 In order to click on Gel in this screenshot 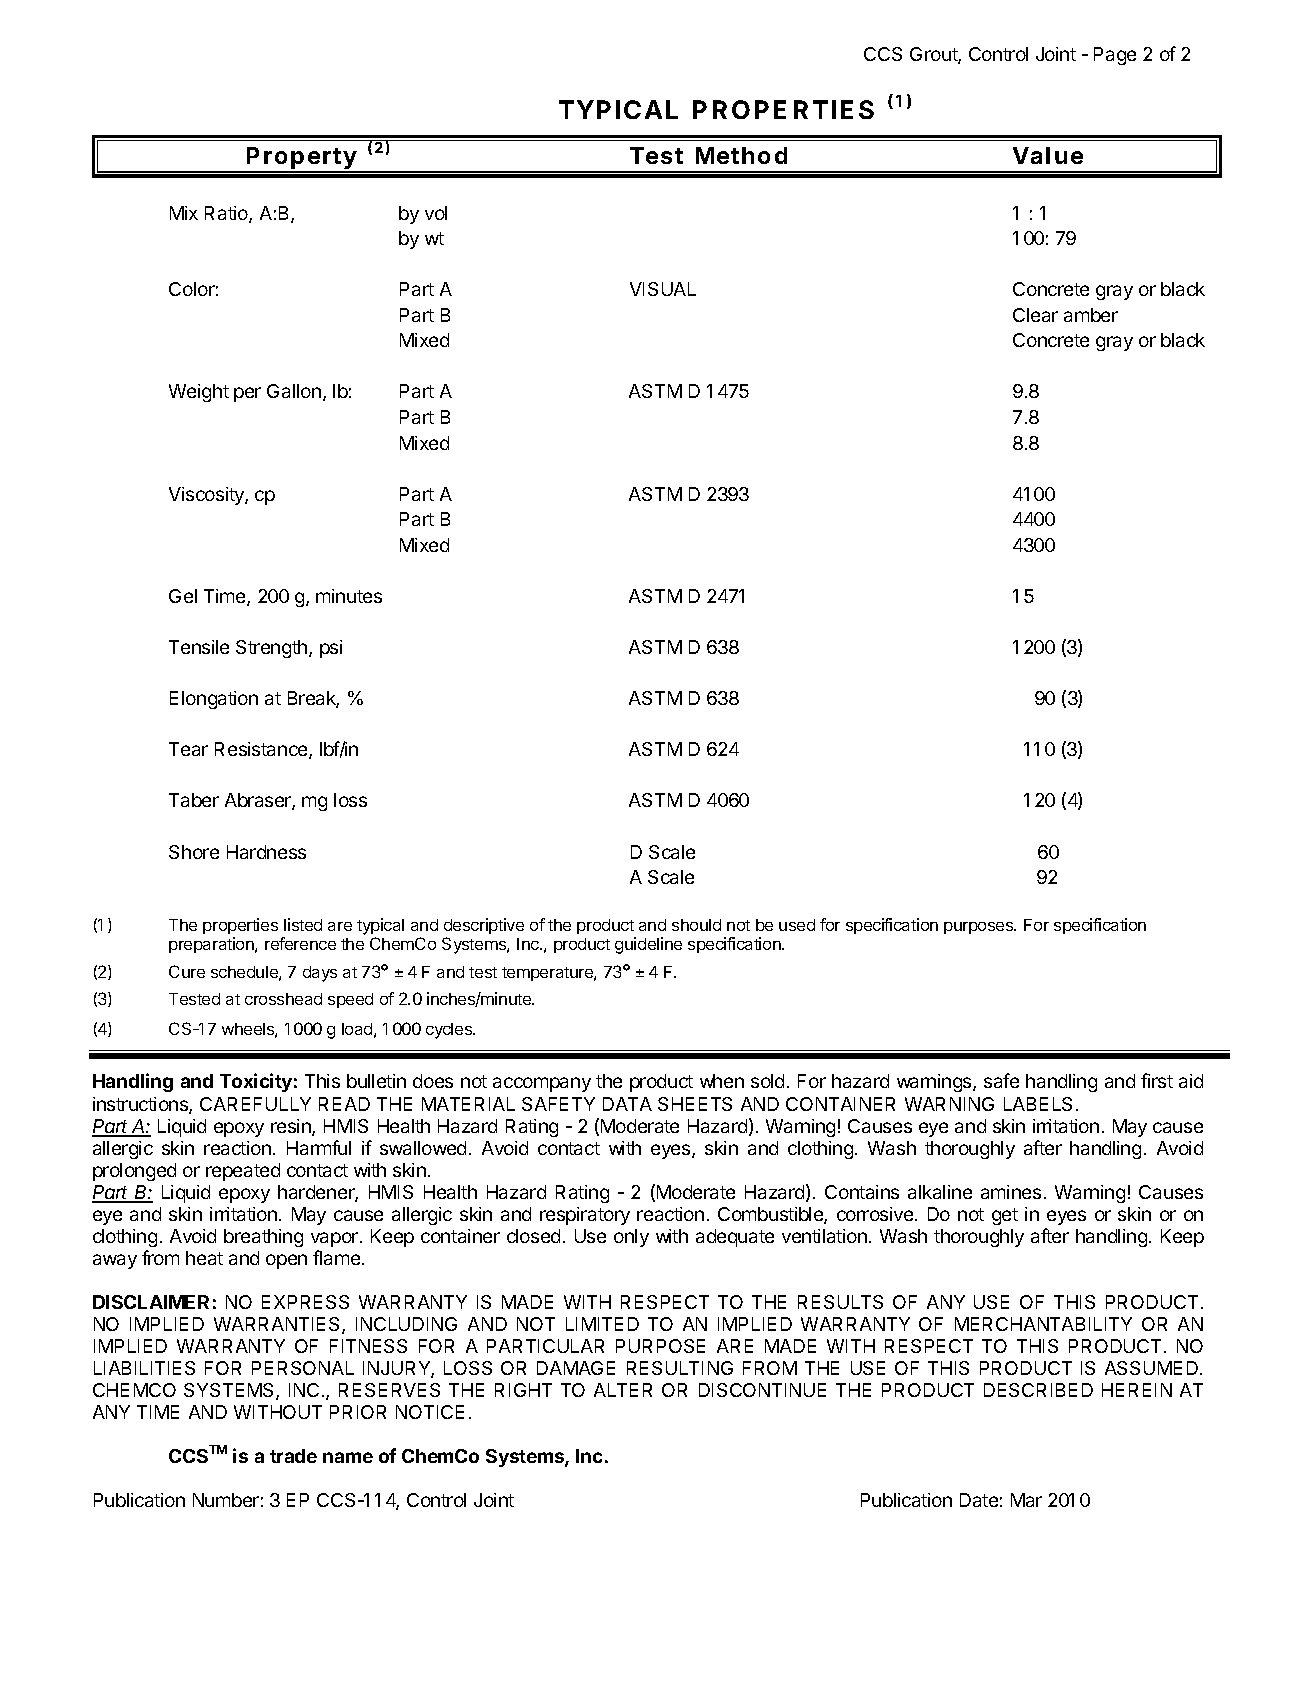, I will do `click(183, 596)`.
